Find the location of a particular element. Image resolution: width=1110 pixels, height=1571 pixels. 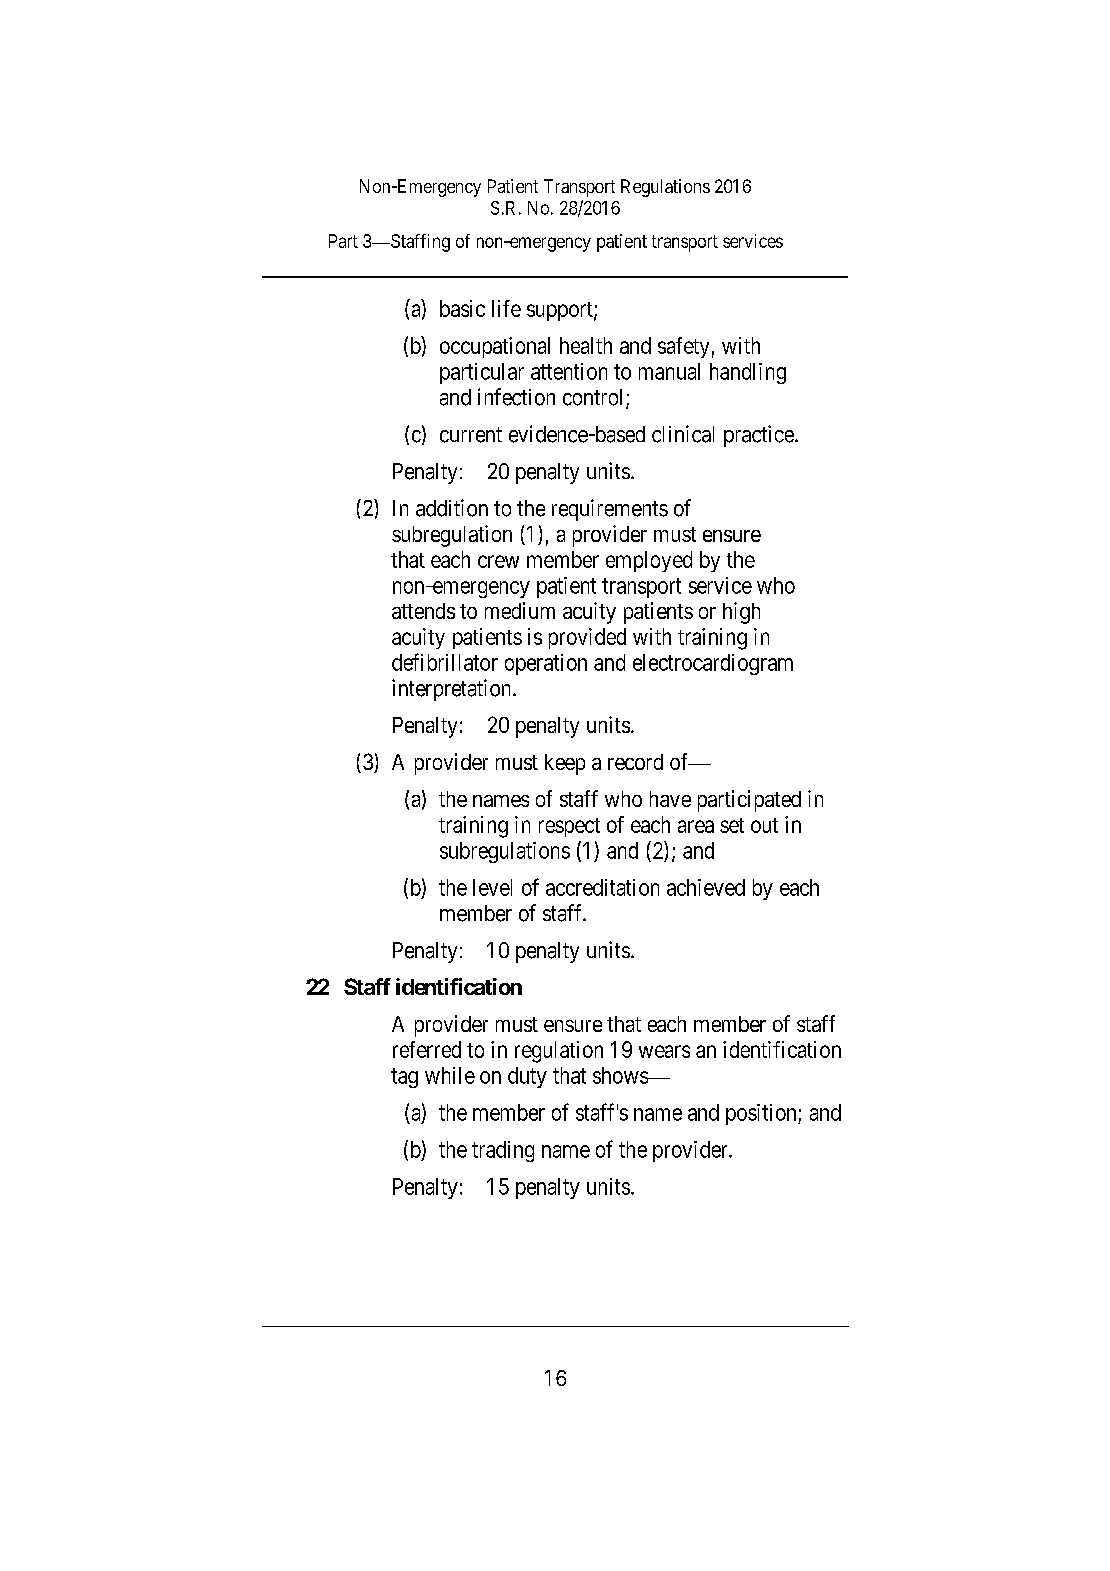

achieved is located at coordinates (706, 887).
